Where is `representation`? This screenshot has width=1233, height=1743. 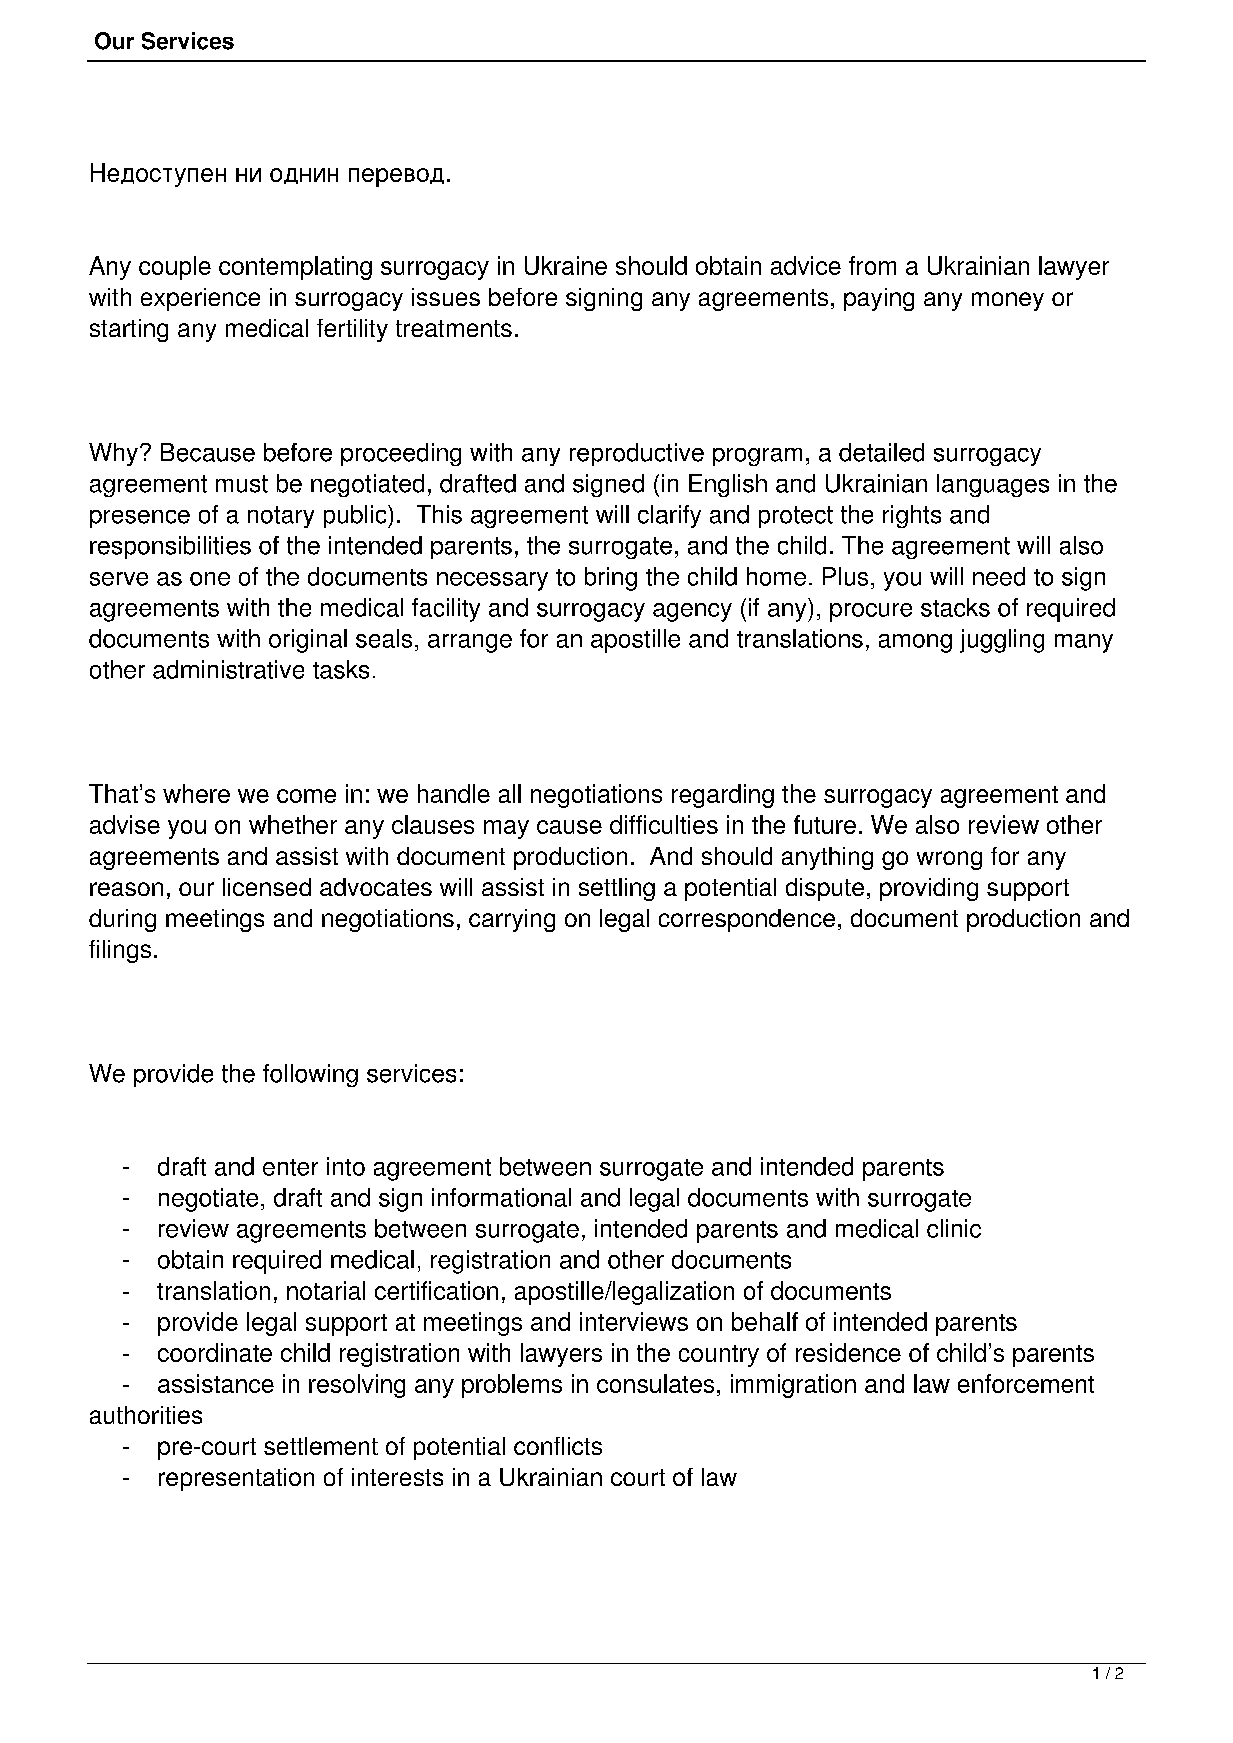
representation is located at coordinates (236, 1479).
